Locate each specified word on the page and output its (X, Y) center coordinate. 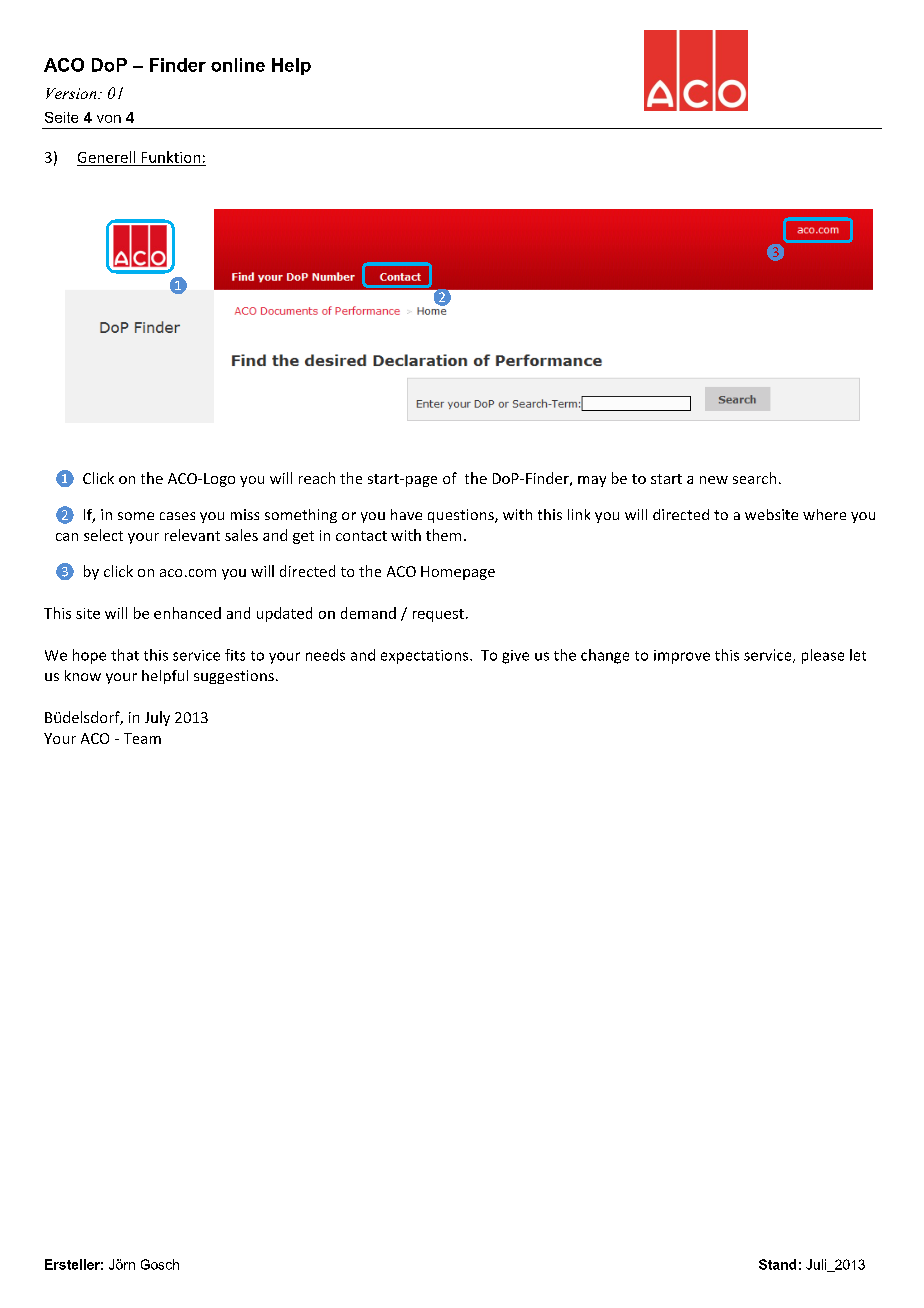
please (823, 656)
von (109, 119)
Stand (777, 1264)
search (754, 478)
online (238, 65)
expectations (426, 657)
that (125, 655)
